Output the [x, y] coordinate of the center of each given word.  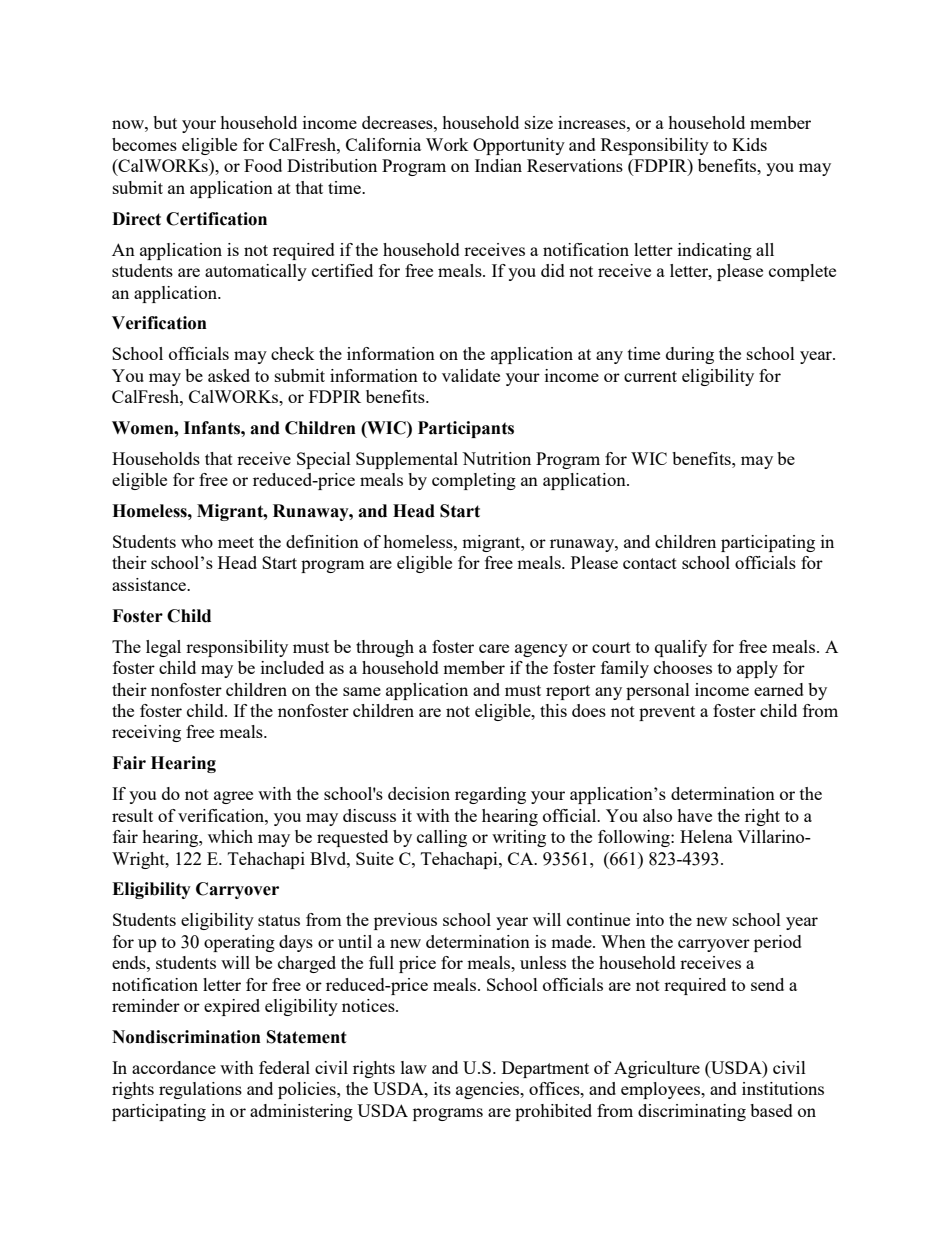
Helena [706, 836]
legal [163, 648]
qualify [681, 648]
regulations [200, 1090]
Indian [498, 165]
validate [471, 375]
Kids [749, 144]
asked [229, 375]
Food [263, 165]
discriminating [692, 1112]
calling [442, 838]
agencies [489, 1090]
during [690, 355]
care [494, 648]
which [230, 836]
